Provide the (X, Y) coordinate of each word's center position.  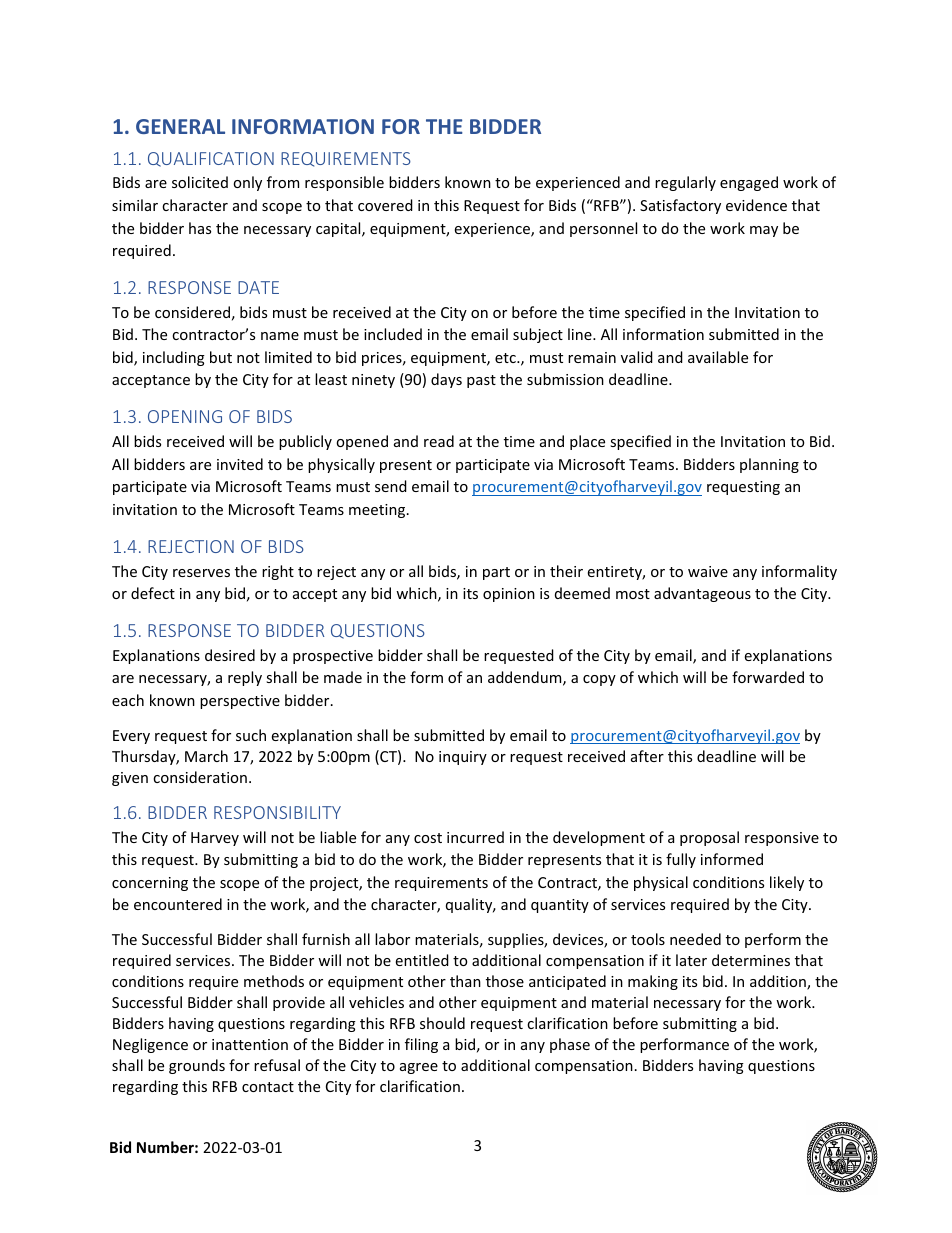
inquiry (463, 758)
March (206, 756)
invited (240, 464)
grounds (197, 1066)
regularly (685, 183)
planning (769, 465)
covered (385, 205)
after (647, 756)
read (439, 441)
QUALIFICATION (211, 159)
